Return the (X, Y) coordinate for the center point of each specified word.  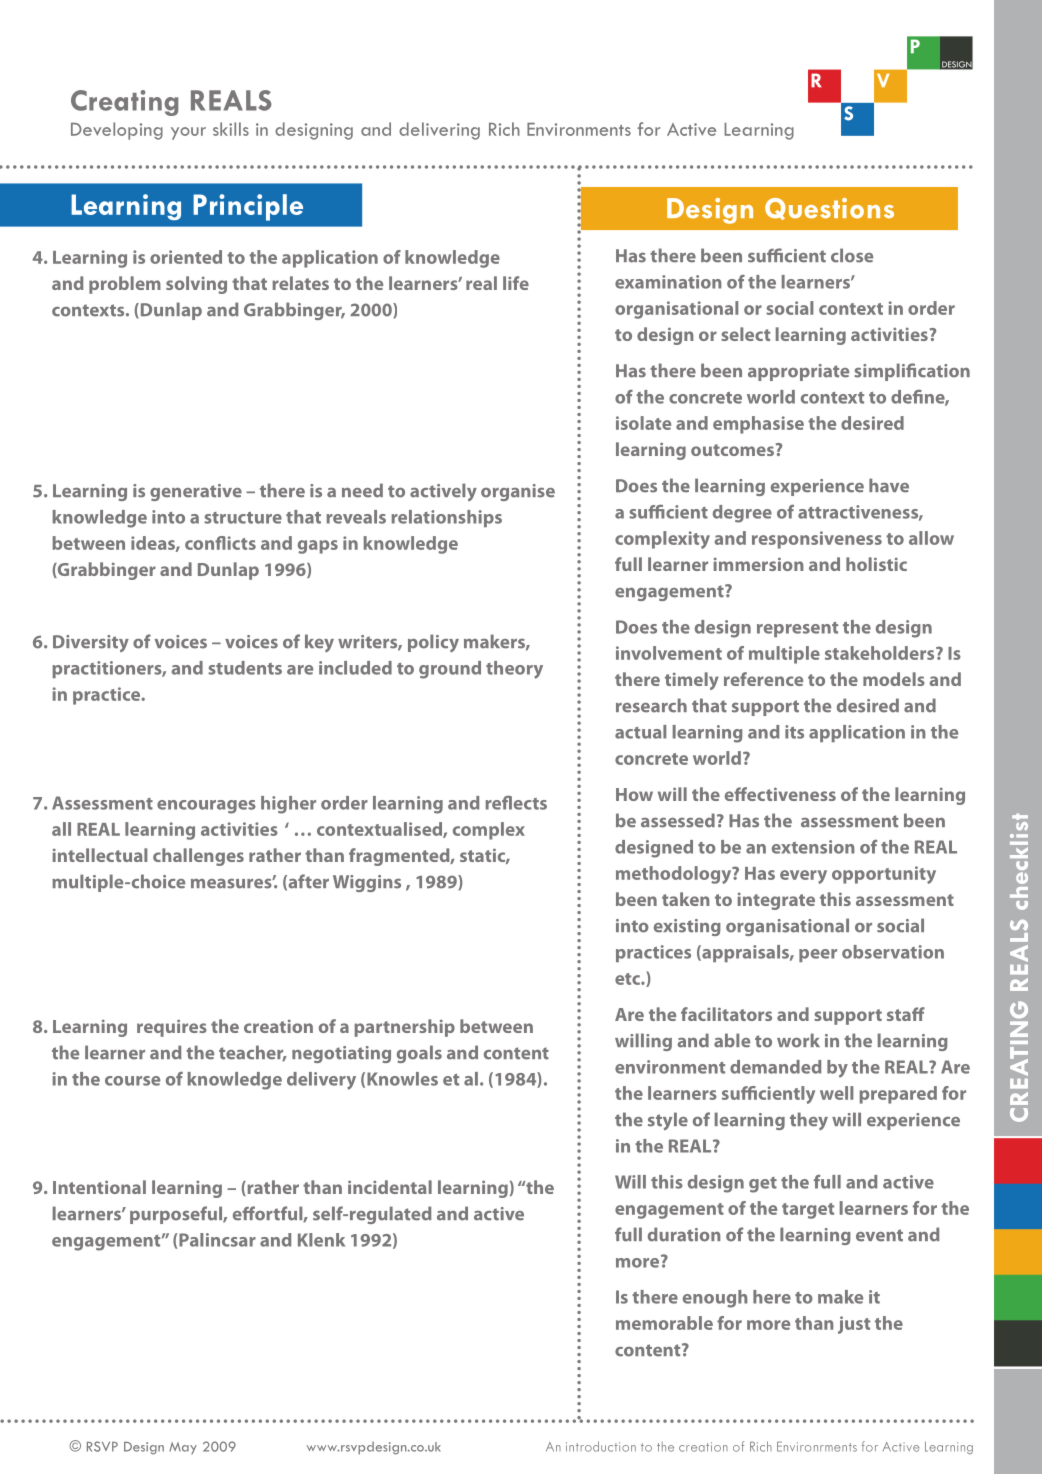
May (183, 1448)
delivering (439, 131)
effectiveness (780, 794)
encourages (206, 807)
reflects (516, 803)
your (188, 133)
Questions (829, 209)
